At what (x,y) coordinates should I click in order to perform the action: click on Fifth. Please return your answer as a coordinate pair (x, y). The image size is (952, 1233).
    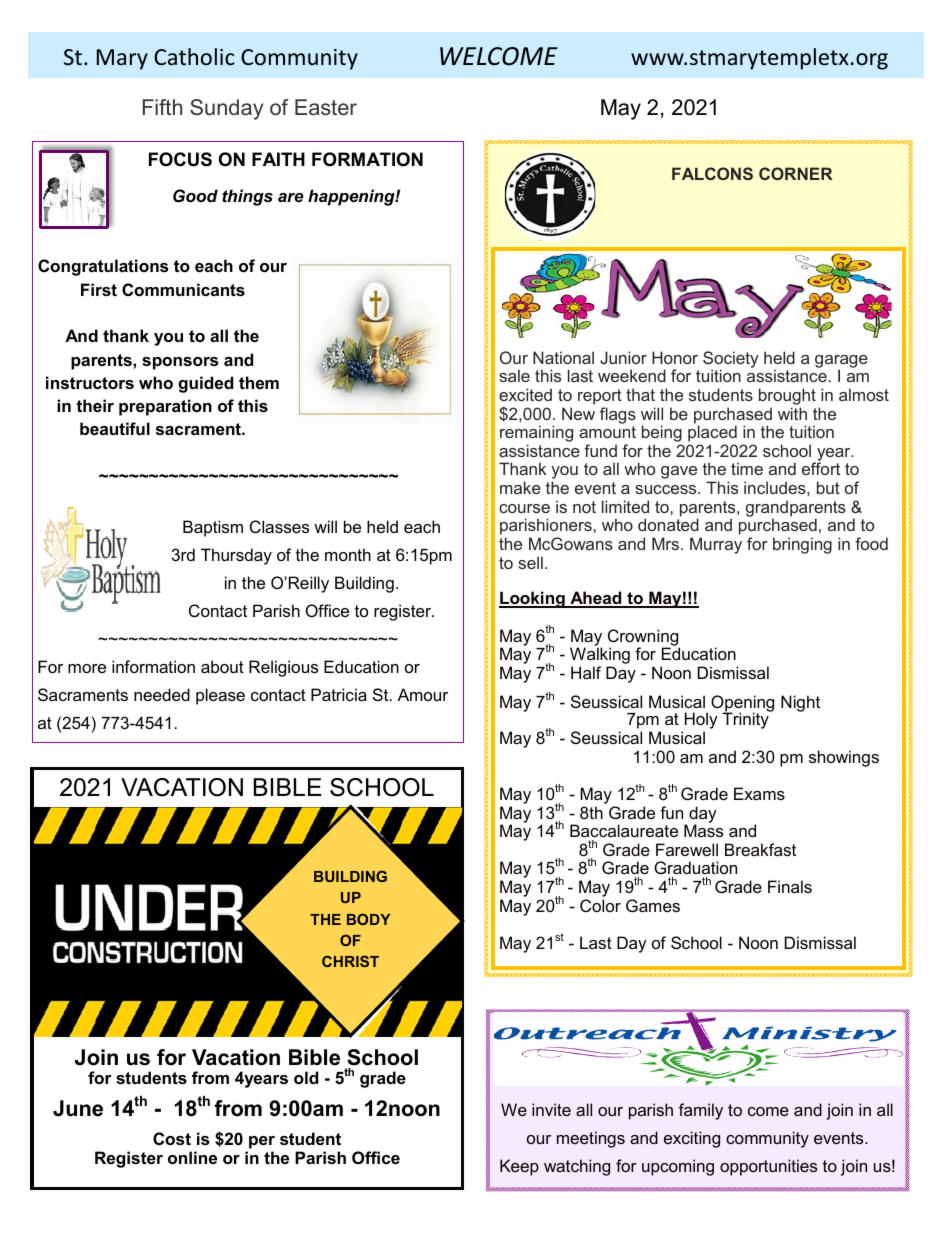
    Looking at the image, I should click on (162, 107).
